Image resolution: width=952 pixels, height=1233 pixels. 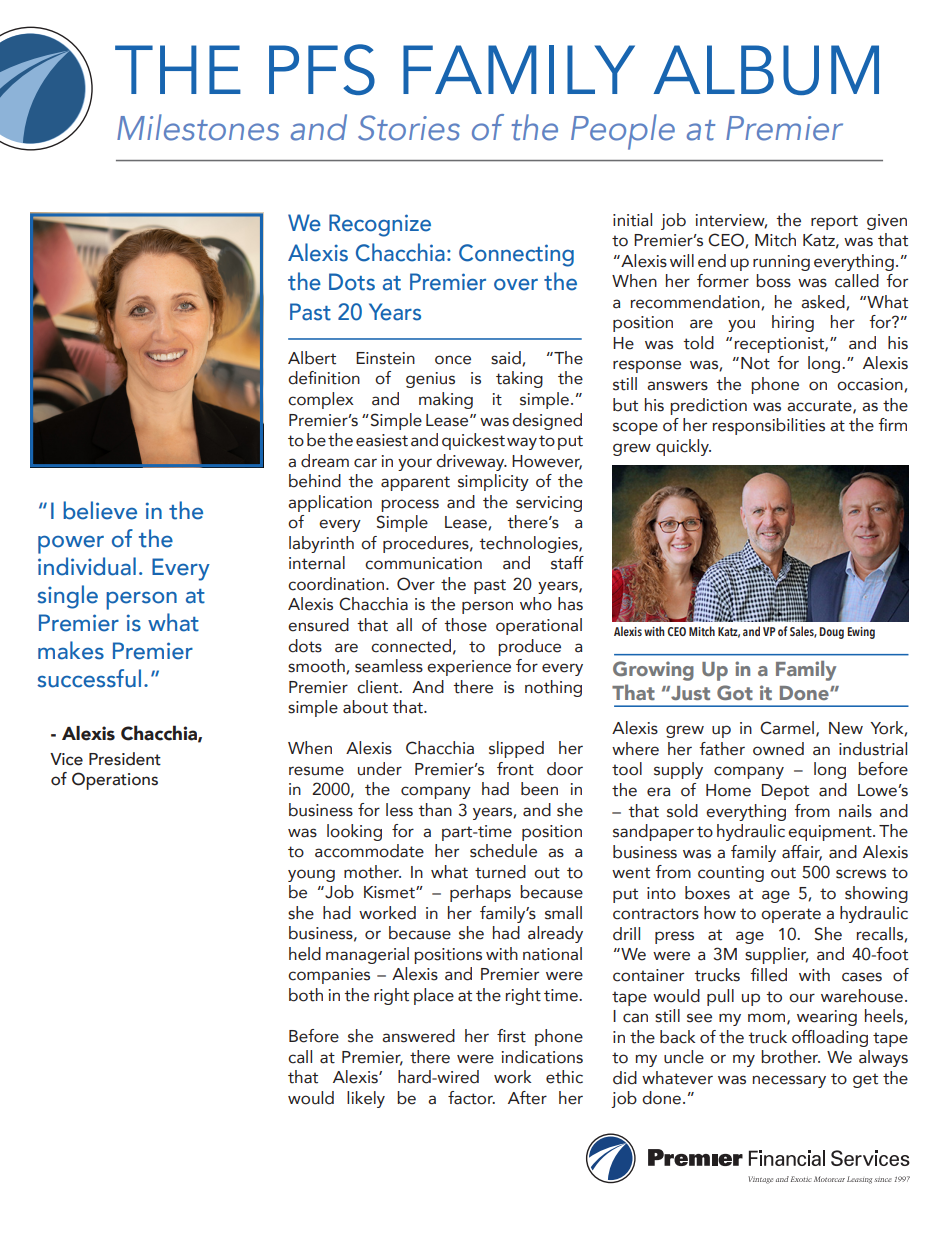 What do you see at coordinates (198, 127) in the screenshot?
I see `Milestones` at bounding box center [198, 127].
